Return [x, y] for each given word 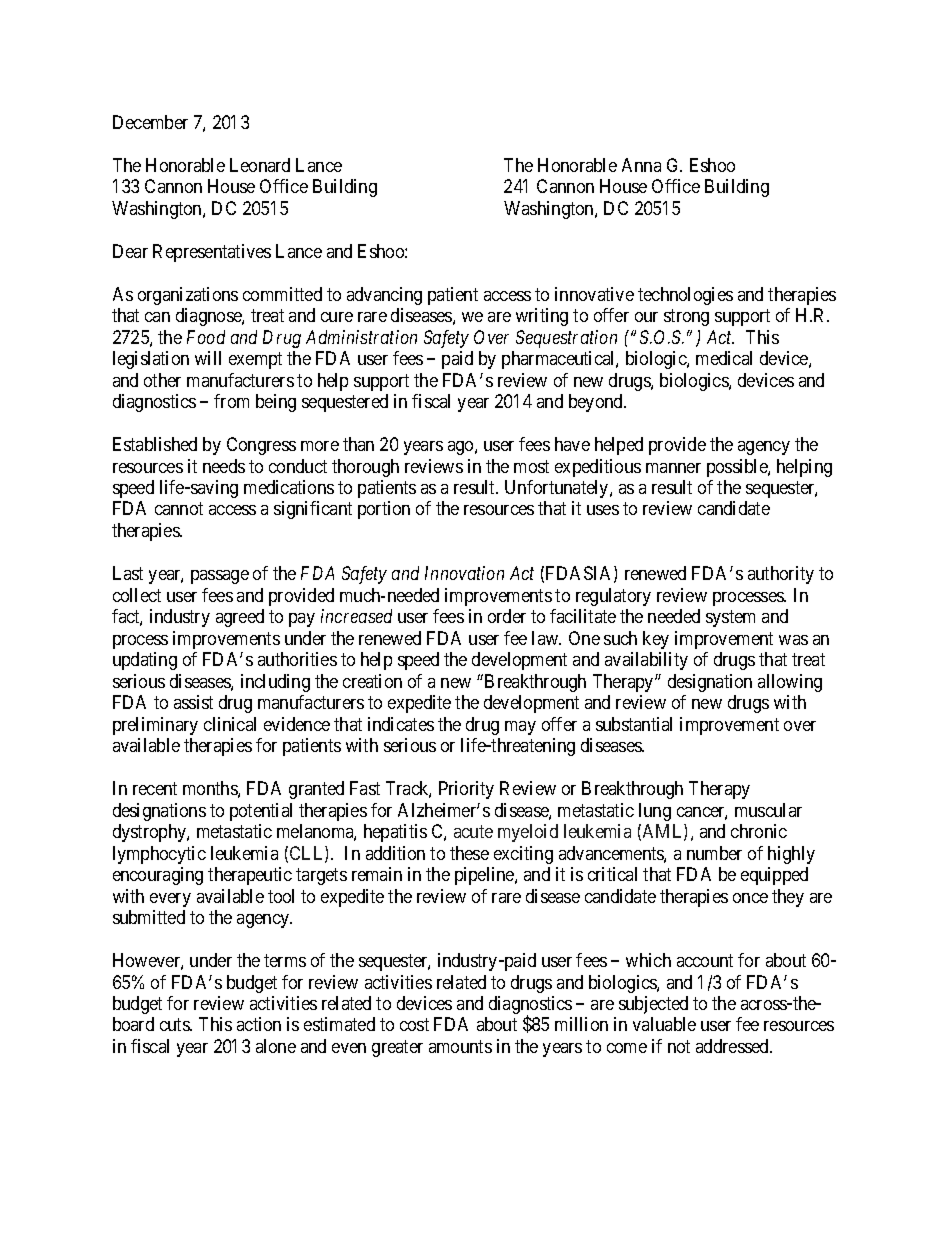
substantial [634, 724]
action [259, 1024]
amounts [460, 1046]
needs [224, 466]
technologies [685, 296]
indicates [401, 724]
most [531, 466]
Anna [641, 165]
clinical [230, 724]
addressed [734, 1046]
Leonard [260, 165]
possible [738, 468]
